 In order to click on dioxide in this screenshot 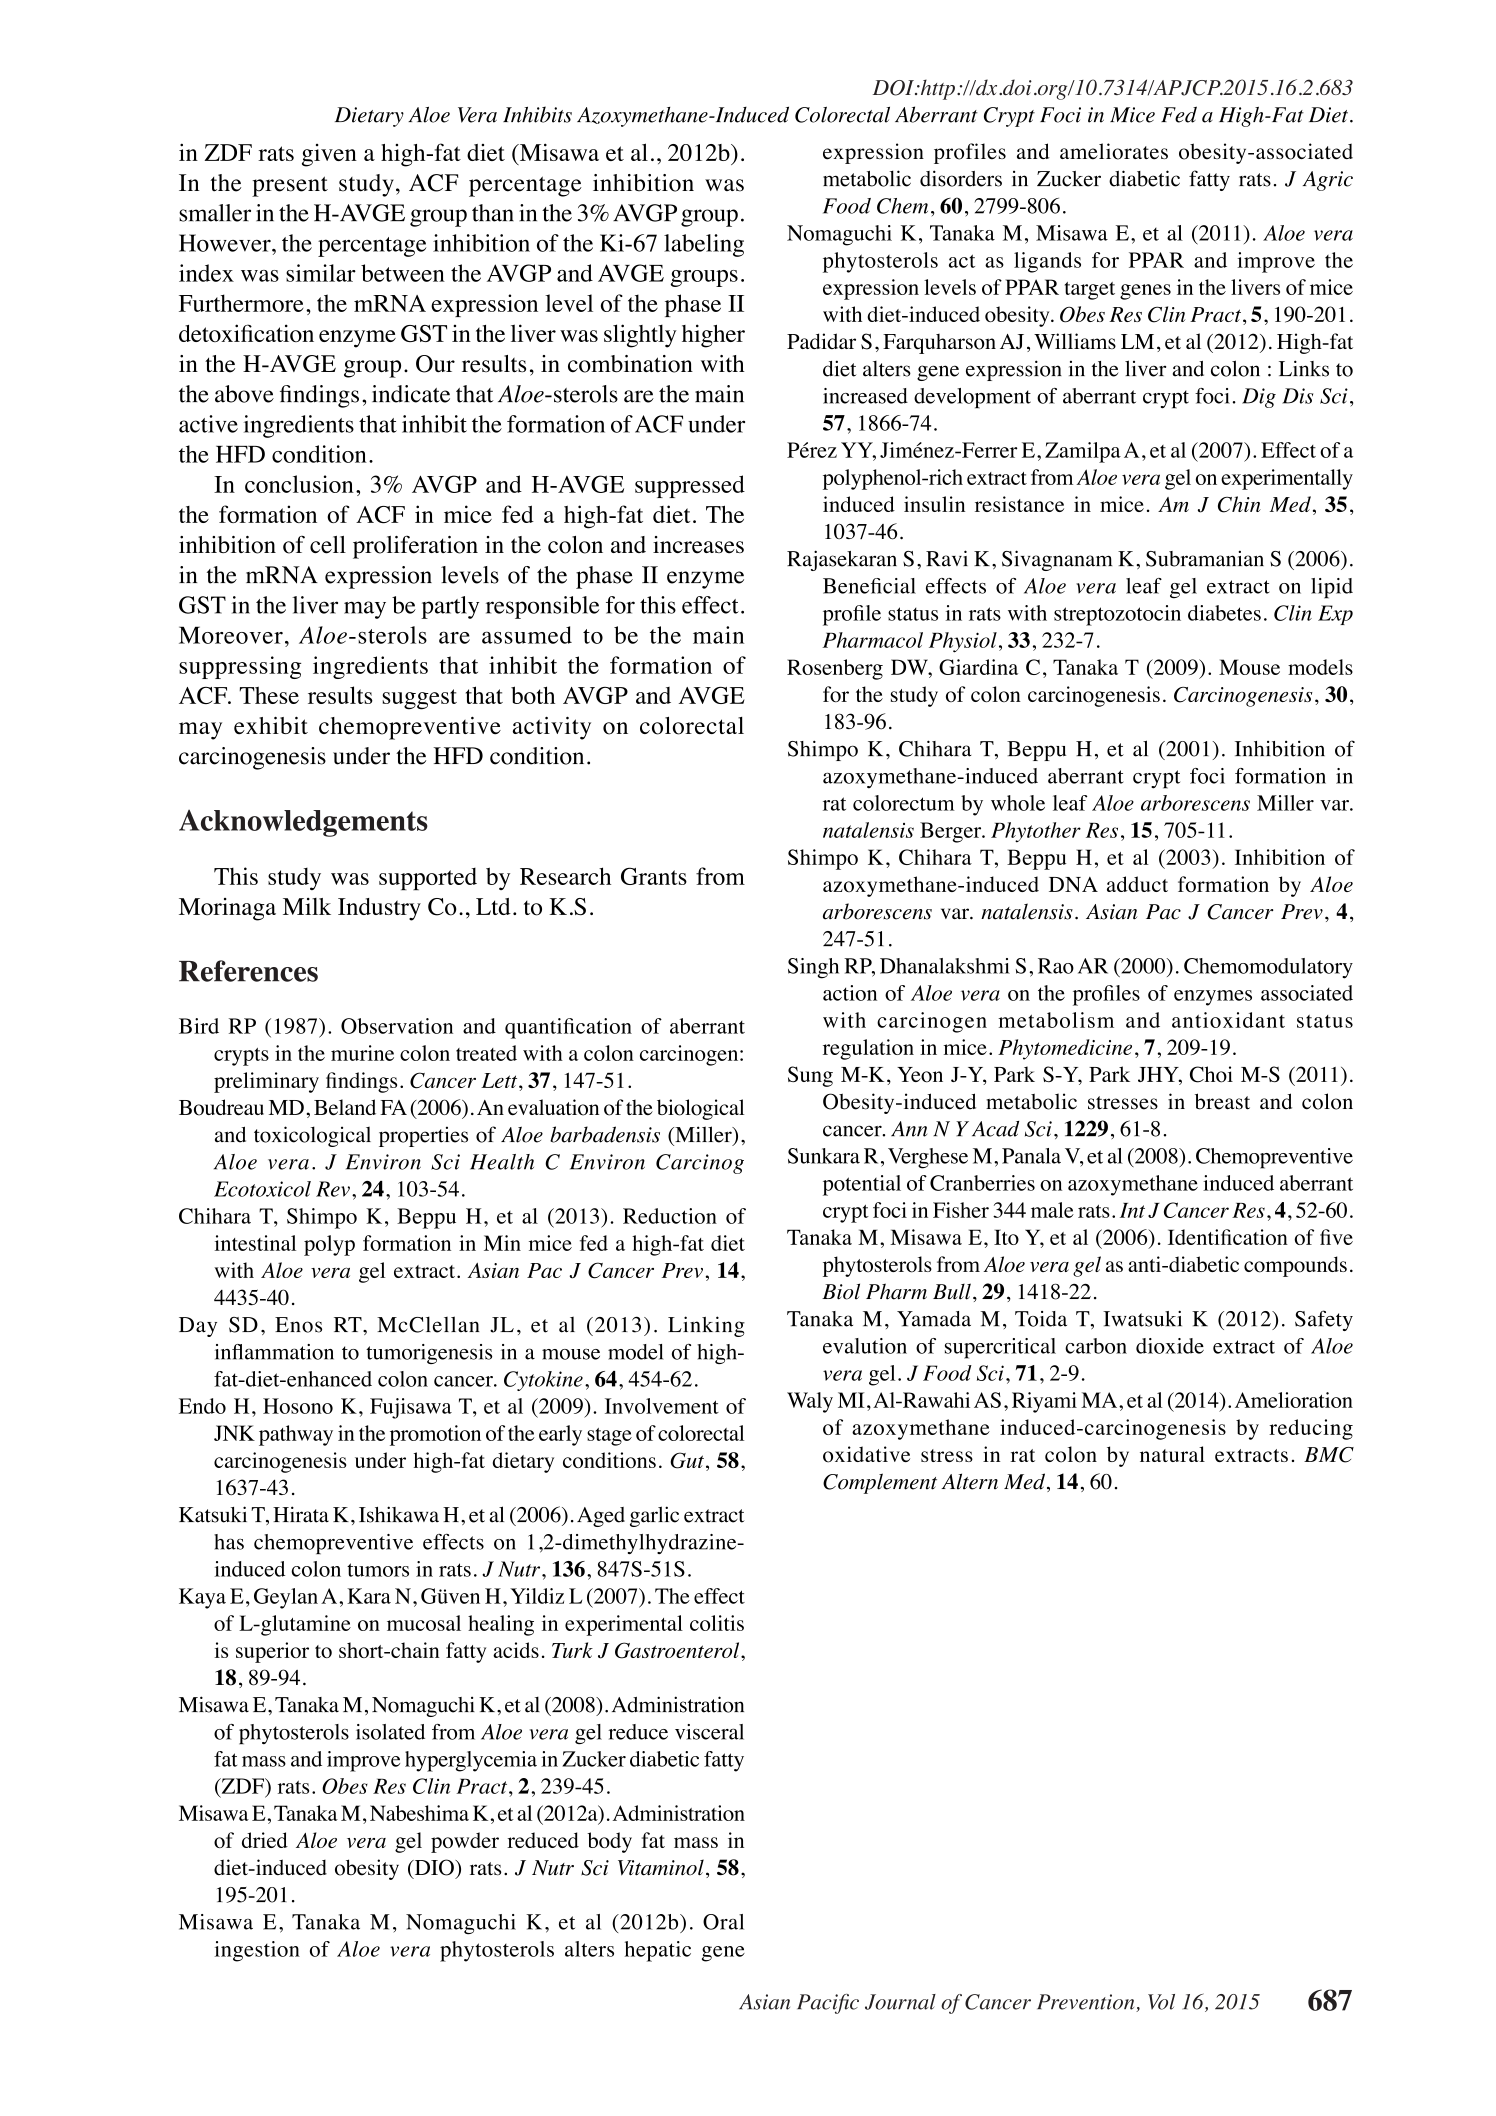, I will do `click(1170, 1346)`.
